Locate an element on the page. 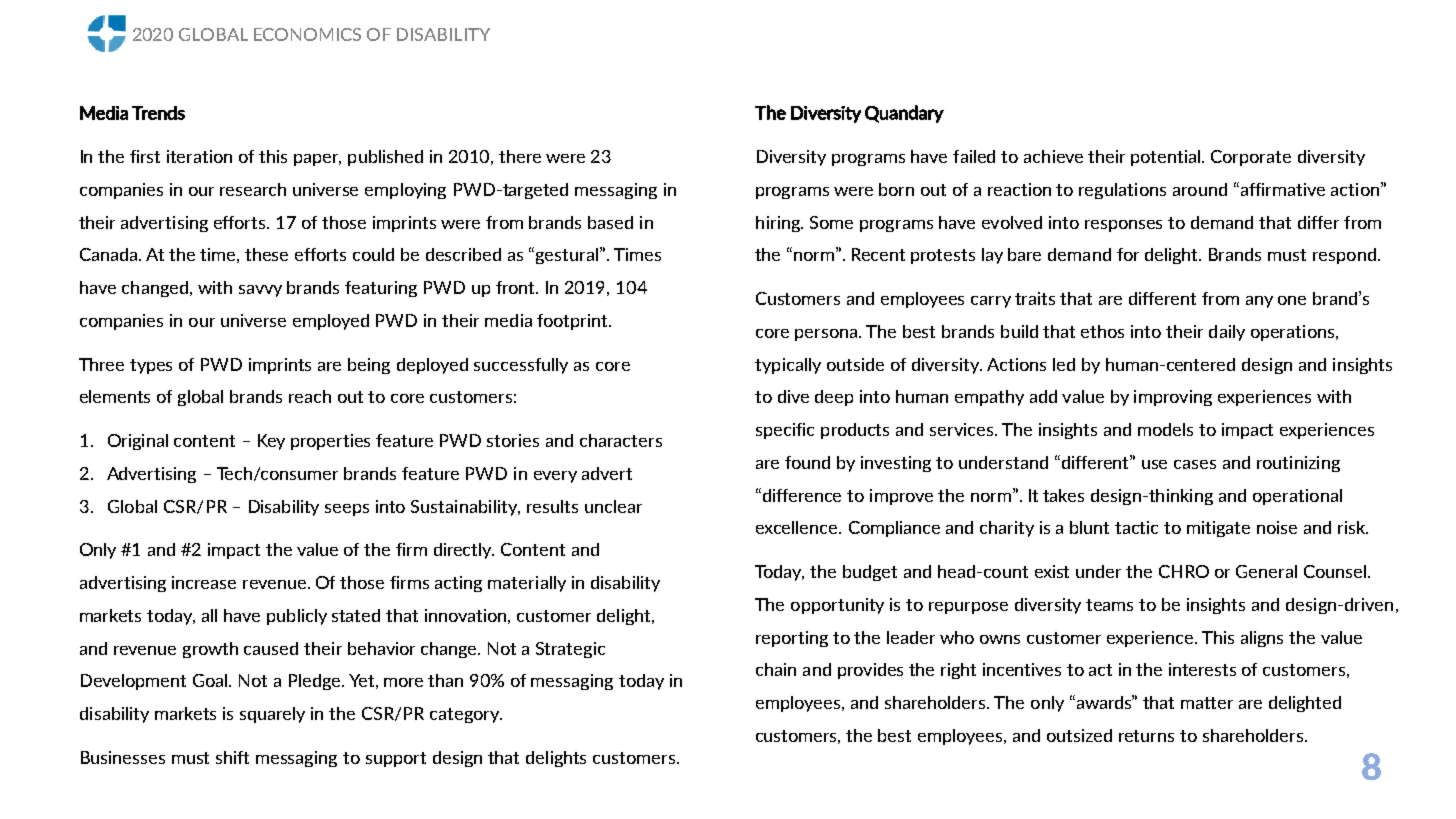 The image size is (1456, 819). publicly is located at coordinates (297, 617).
